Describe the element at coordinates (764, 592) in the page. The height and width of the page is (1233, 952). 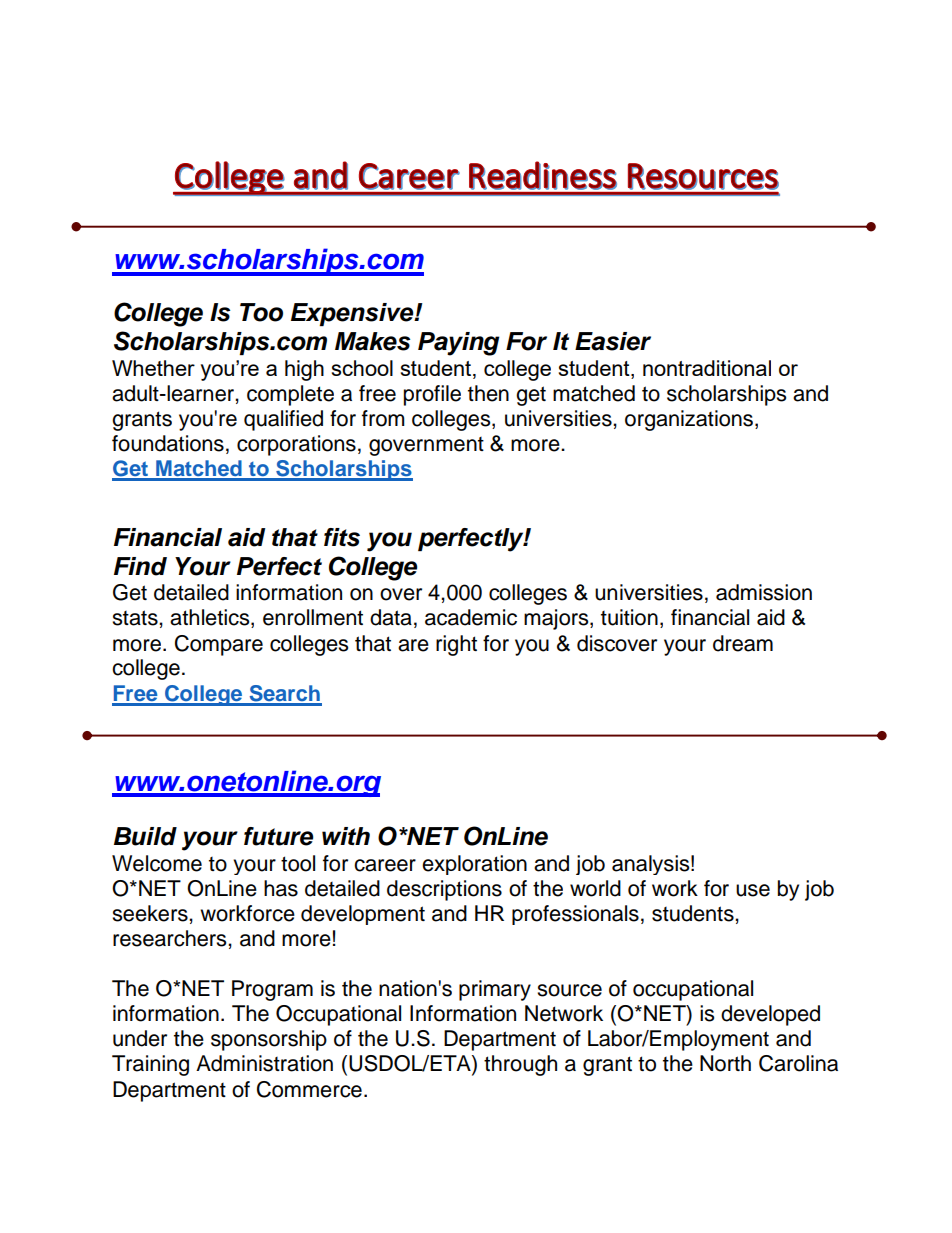
I see `admission` at that location.
